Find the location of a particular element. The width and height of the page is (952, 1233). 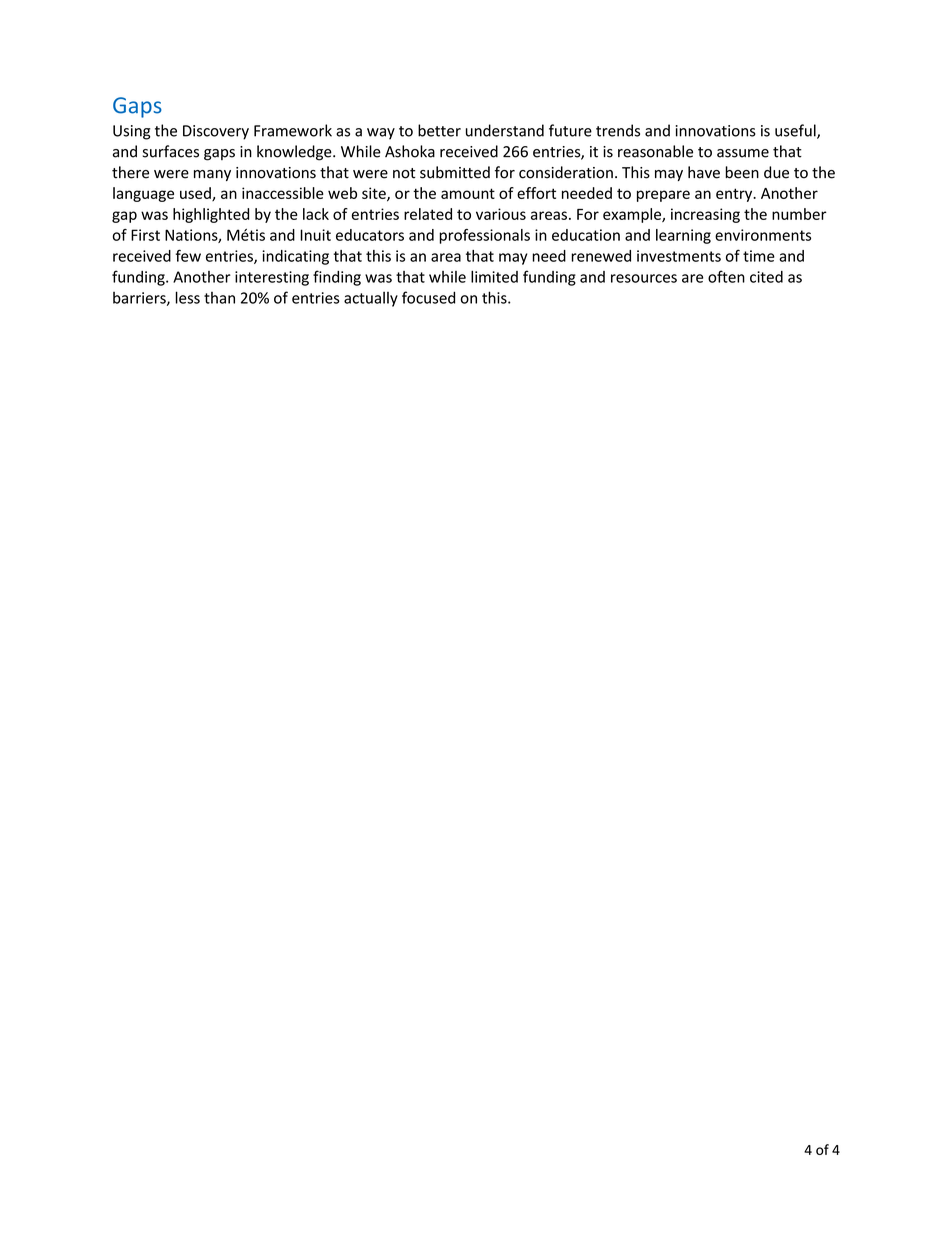

actually is located at coordinates (371, 299).
